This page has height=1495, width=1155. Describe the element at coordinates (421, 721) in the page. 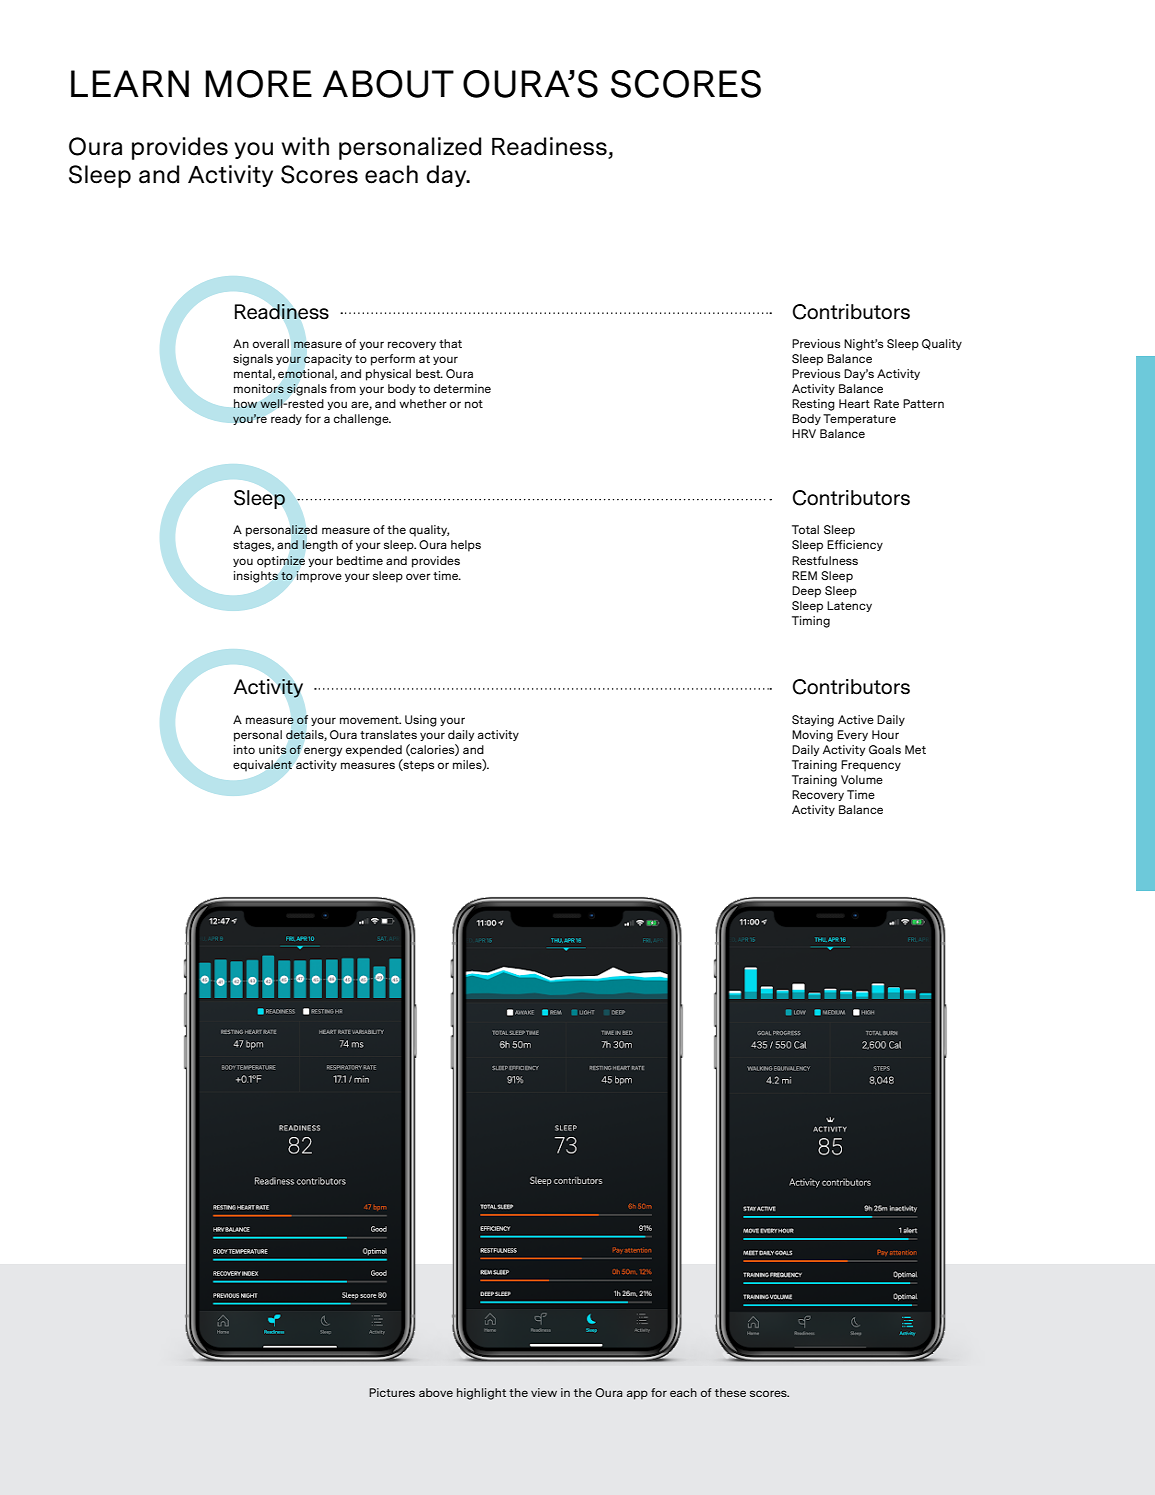

I see `Using` at that location.
